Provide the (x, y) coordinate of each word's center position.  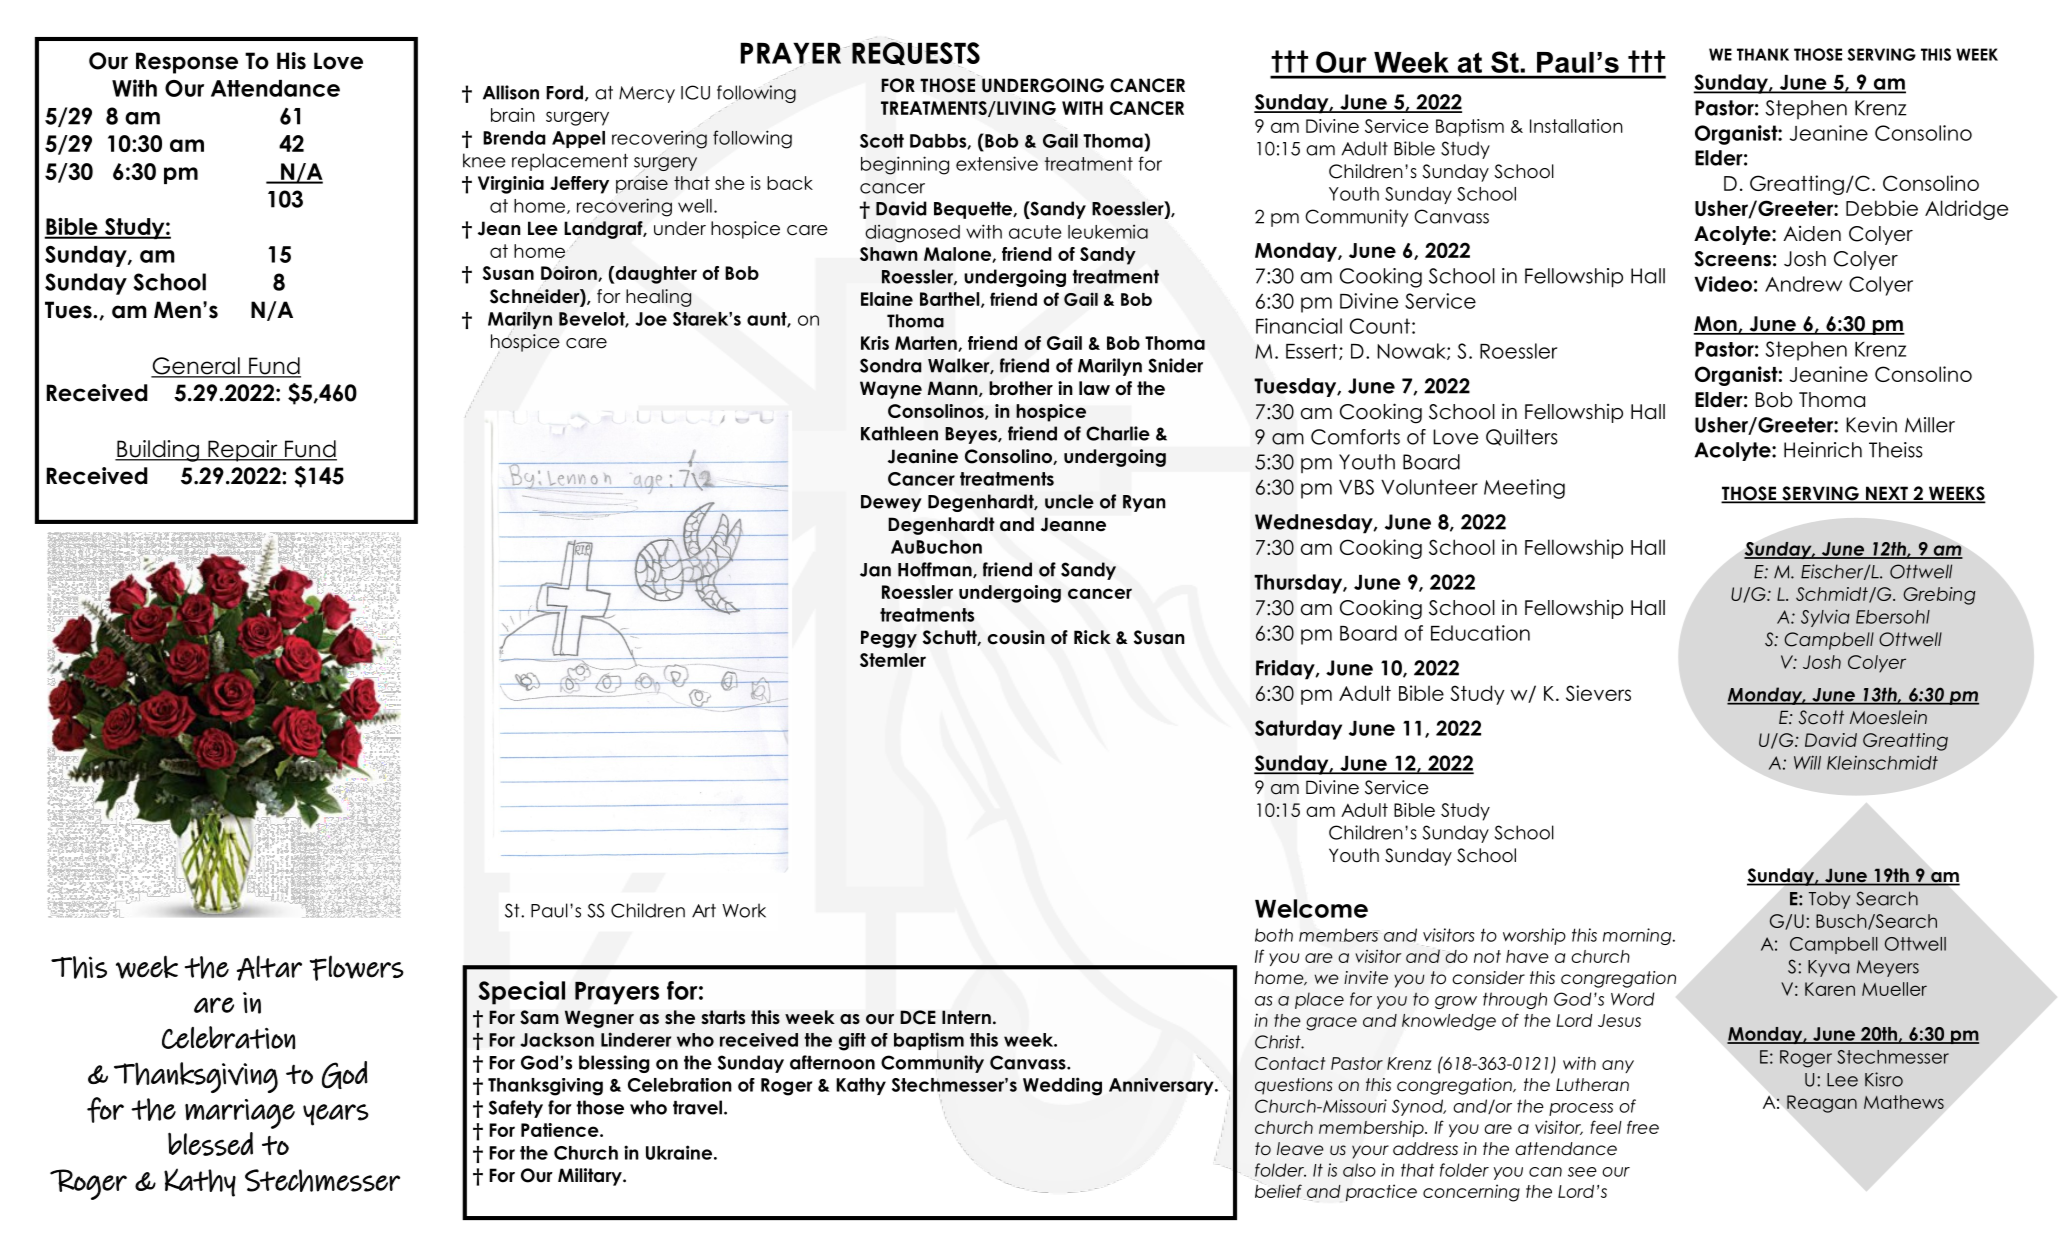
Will (1807, 762)
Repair (243, 451)
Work (744, 910)
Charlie (1118, 433)
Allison (511, 92)
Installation (1576, 126)
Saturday (1298, 730)
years (336, 1115)
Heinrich (1823, 450)
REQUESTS (916, 53)
